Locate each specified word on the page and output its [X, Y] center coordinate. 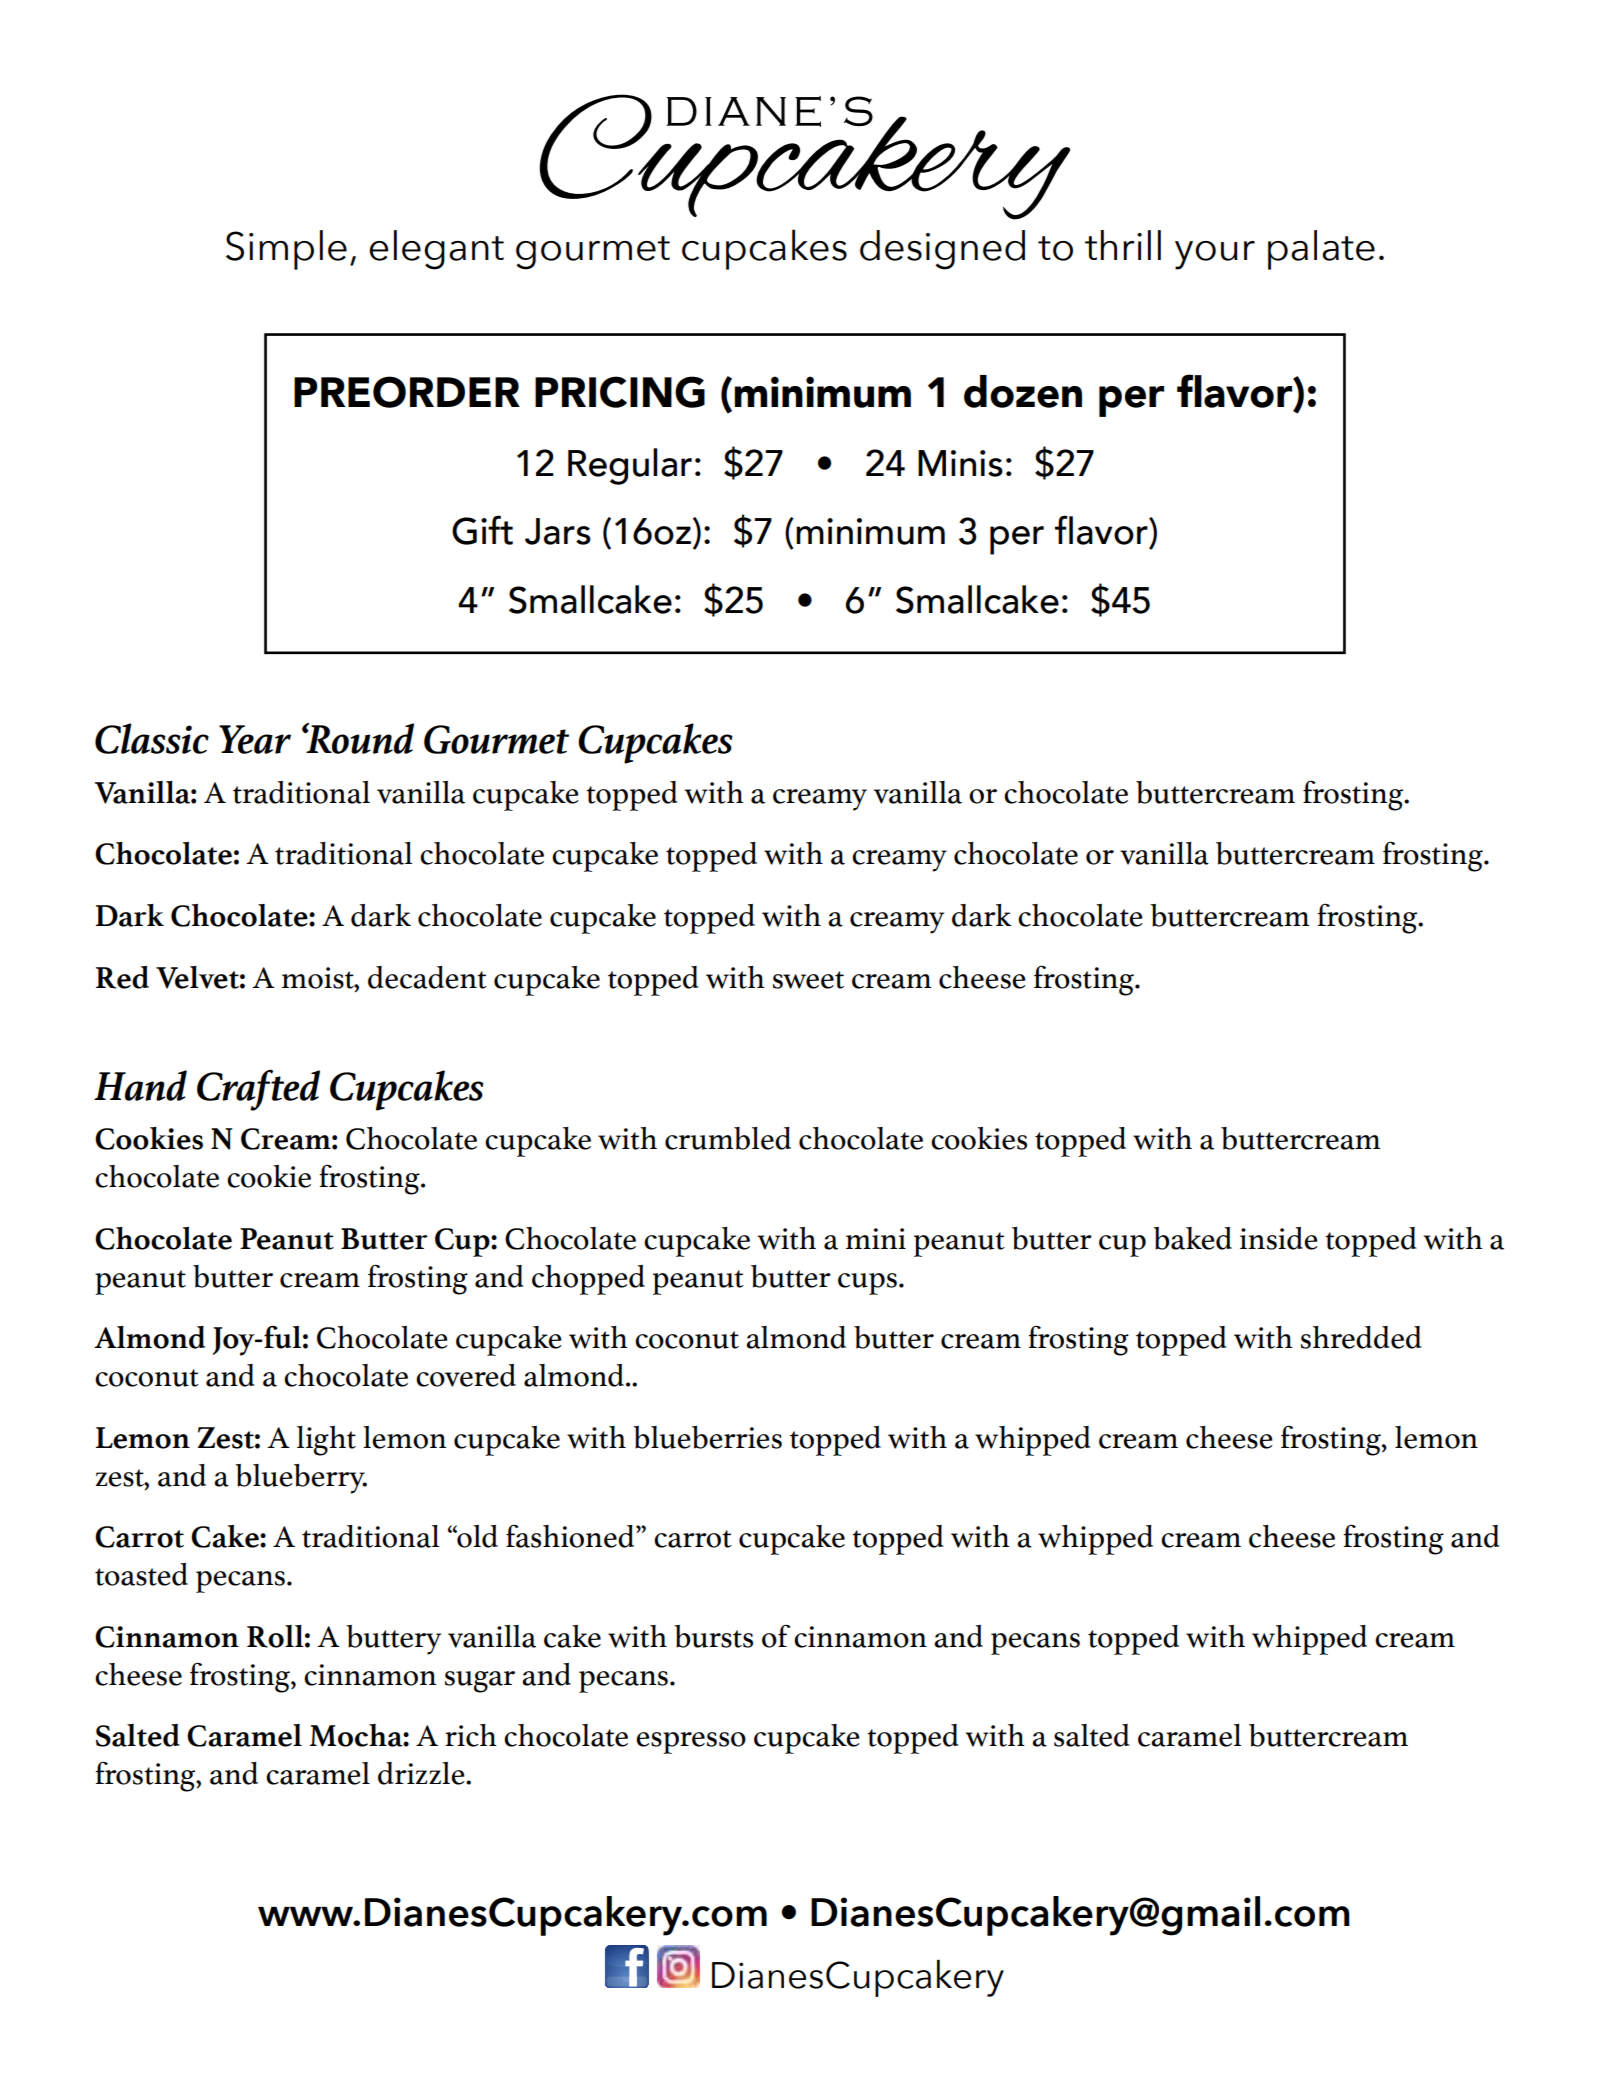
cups [867, 1284]
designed [942, 250]
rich [471, 1735]
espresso [691, 1743]
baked [1192, 1238]
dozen [1023, 391]
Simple [286, 250]
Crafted [258, 1090]
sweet [808, 980]
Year [255, 739]
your [1215, 255]
